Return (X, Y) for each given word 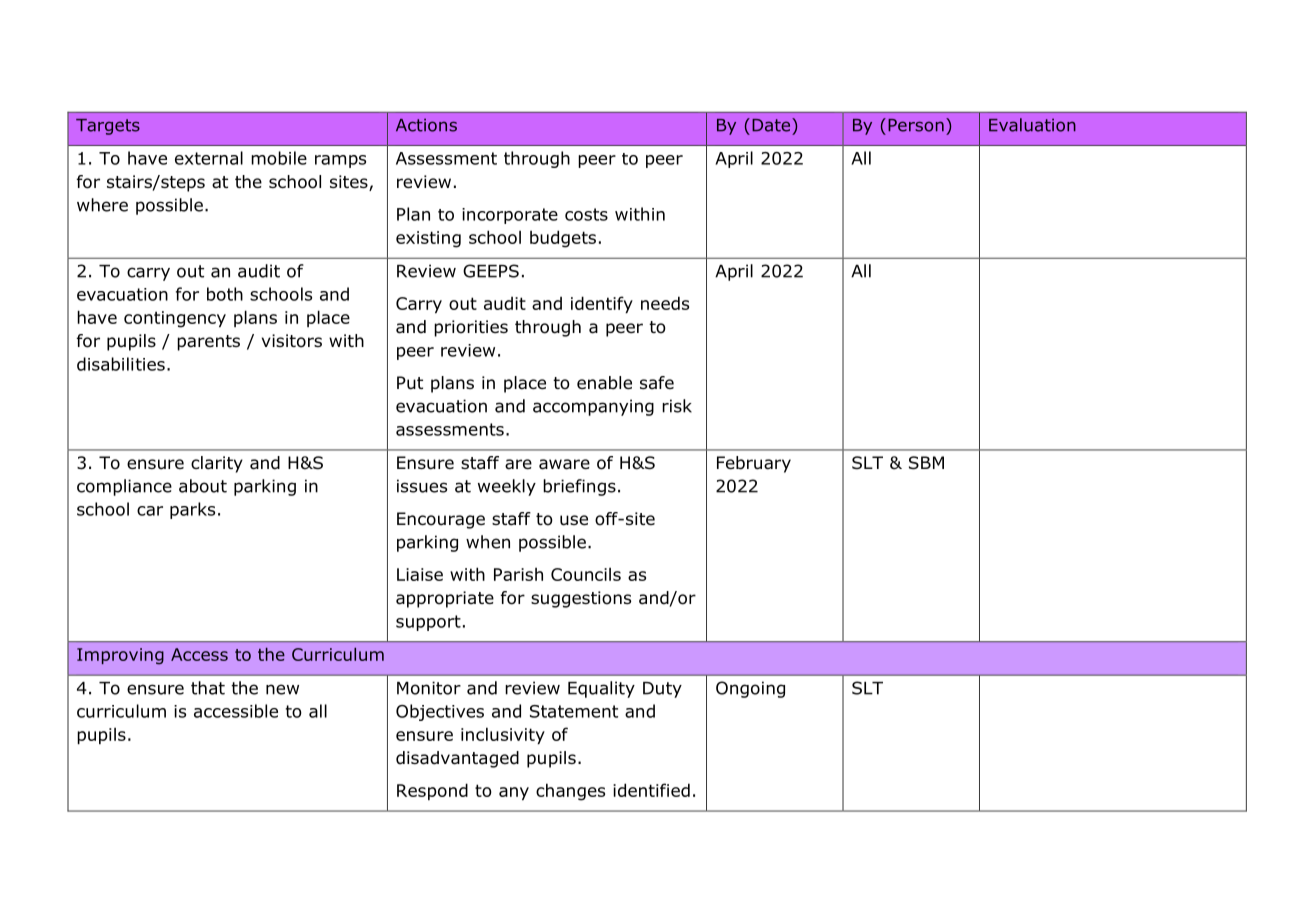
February (754, 464)
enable (604, 383)
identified (651, 790)
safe (657, 383)
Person (916, 125)
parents (208, 343)
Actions (426, 125)
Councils (586, 574)
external (209, 158)
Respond (432, 791)
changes (570, 792)
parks (192, 510)
